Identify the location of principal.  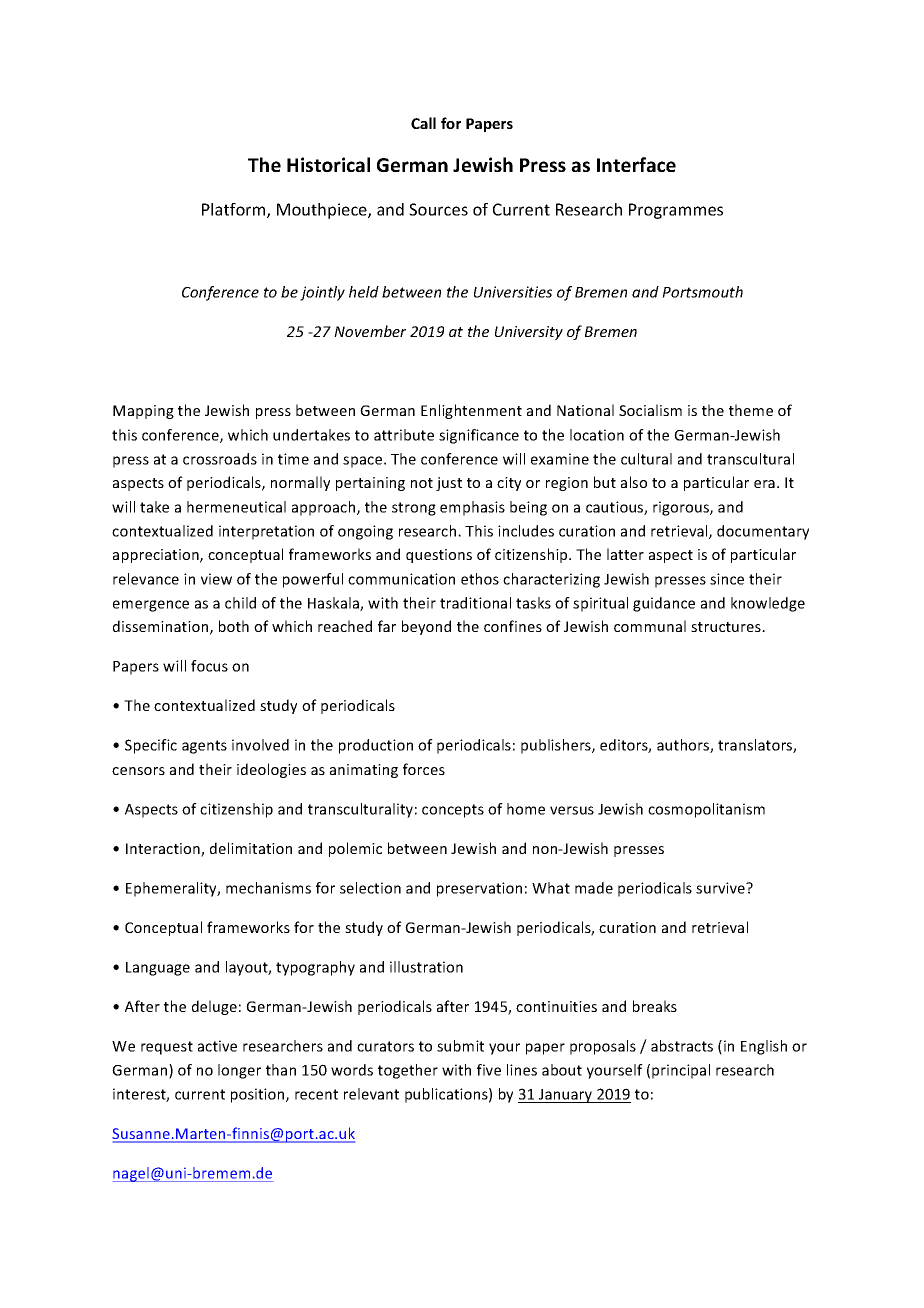
(681, 1071).
